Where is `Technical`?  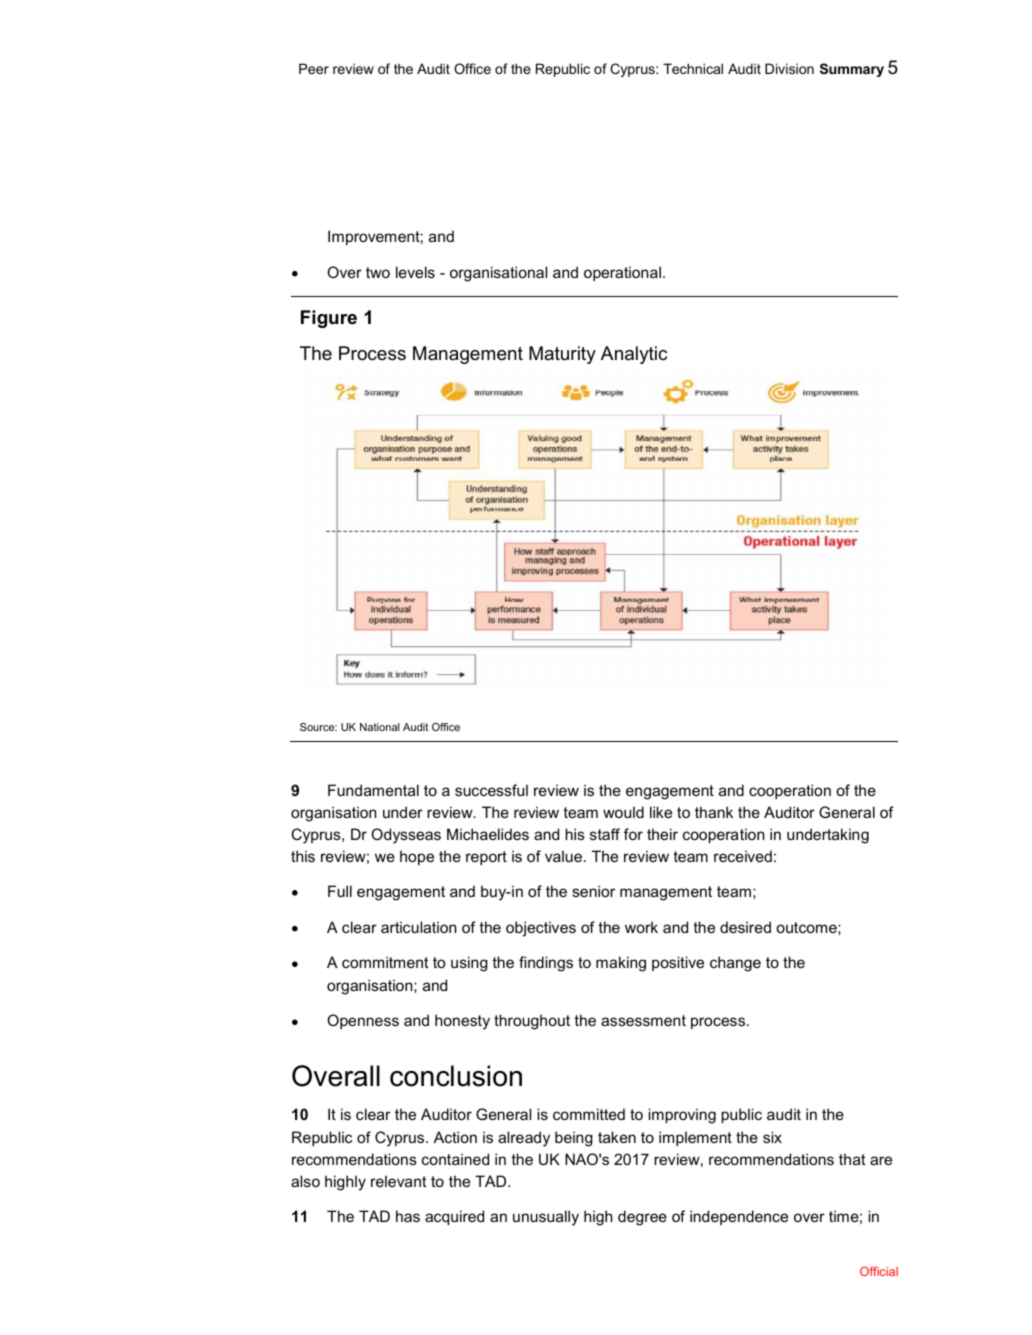
Technical is located at coordinates (693, 68).
